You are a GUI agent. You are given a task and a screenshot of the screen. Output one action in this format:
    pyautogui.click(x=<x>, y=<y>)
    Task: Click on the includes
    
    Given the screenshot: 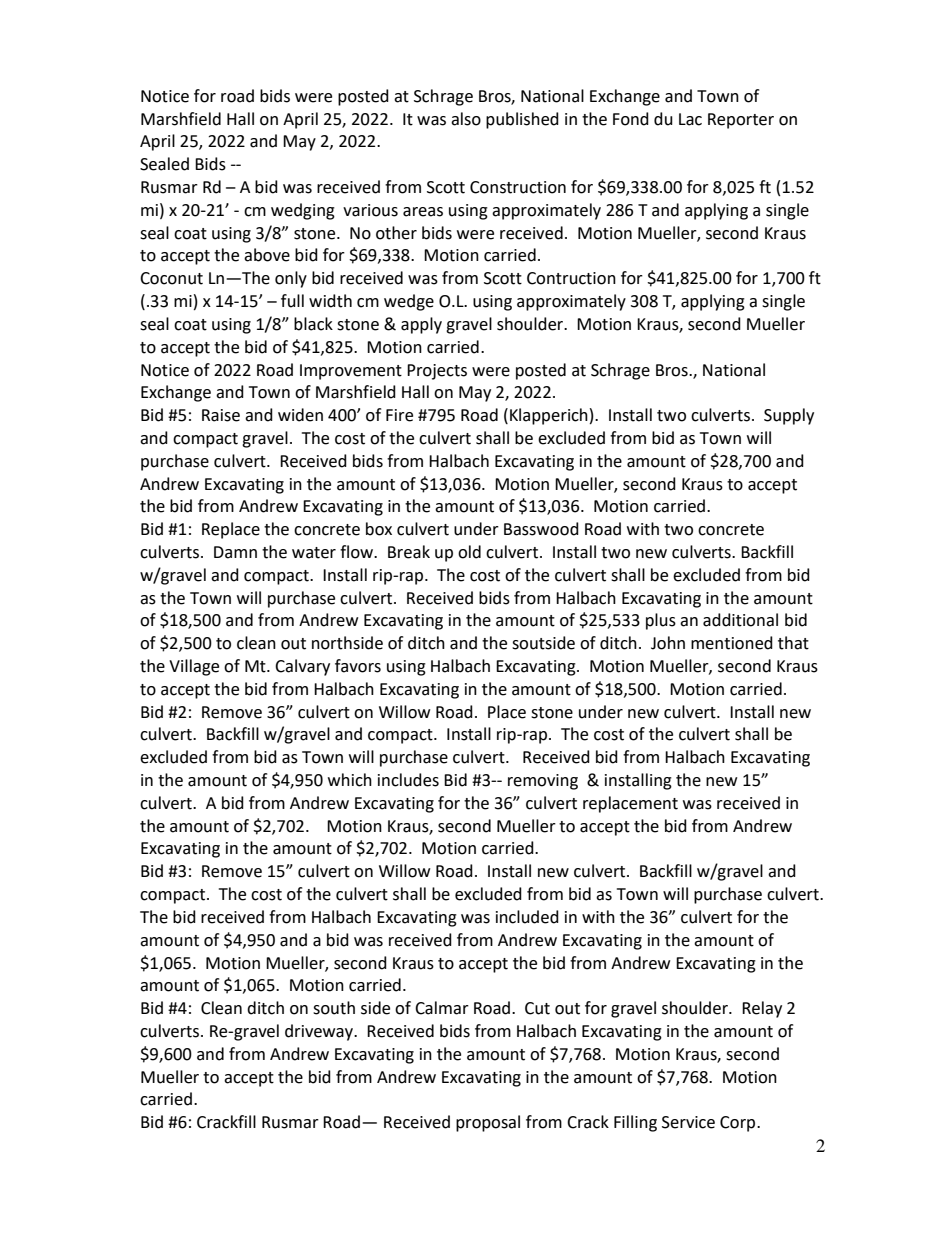 What is the action you would take?
    pyautogui.click(x=408, y=780)
